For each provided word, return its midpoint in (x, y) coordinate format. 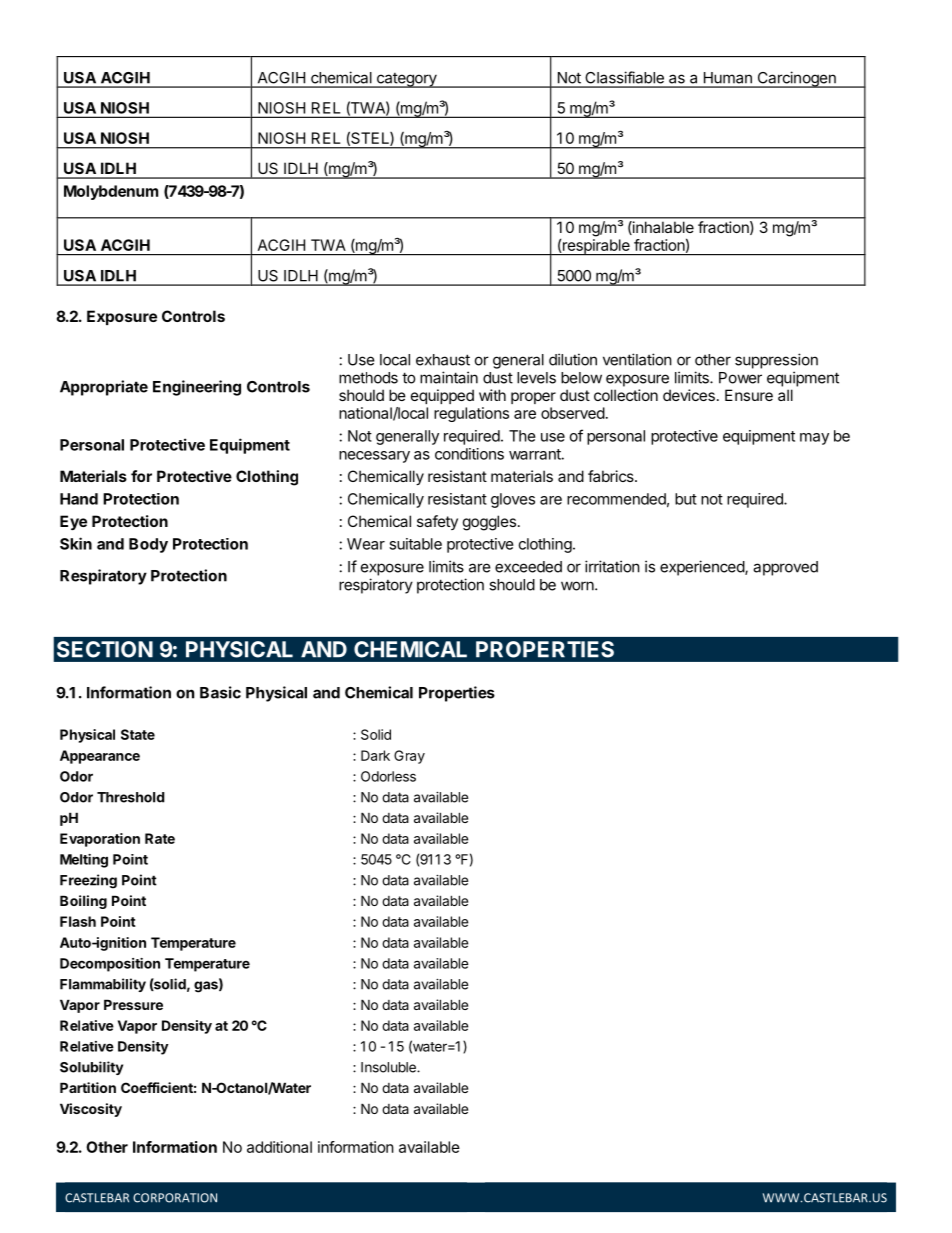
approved (785, 568)
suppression (776, 361)
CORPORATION (175, 1198)
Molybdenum (111, 192)
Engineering (197, 388)
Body (148, 545)
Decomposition (110, 965)
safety (437, 522)
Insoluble (389, 1067)
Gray (409, 757)
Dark (375, 755)
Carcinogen (796, 79)
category (406, 80)
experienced (703, 568)
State (138, 734)
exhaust (443, 360)
